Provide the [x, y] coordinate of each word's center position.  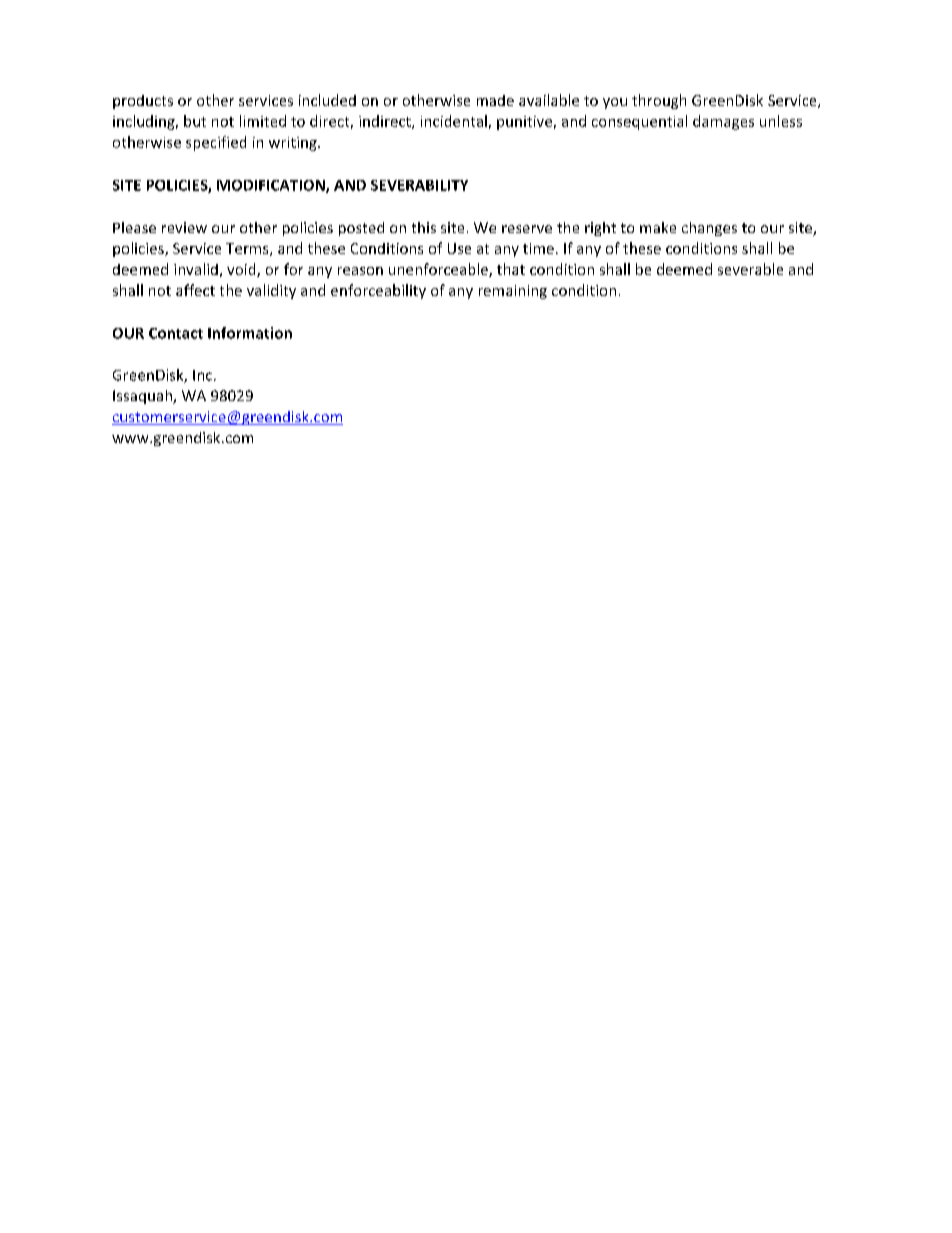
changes [709, 229]
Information [250, 333]
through [659, 101]
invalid [196, 269]
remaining [513, 292]
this [424, 227]
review [184, 227]
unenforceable [439, 270]
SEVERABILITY [419, 185]
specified [216, 143]
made [495, 100]
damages [723, 122]
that [511, 269]
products [143, 102]
